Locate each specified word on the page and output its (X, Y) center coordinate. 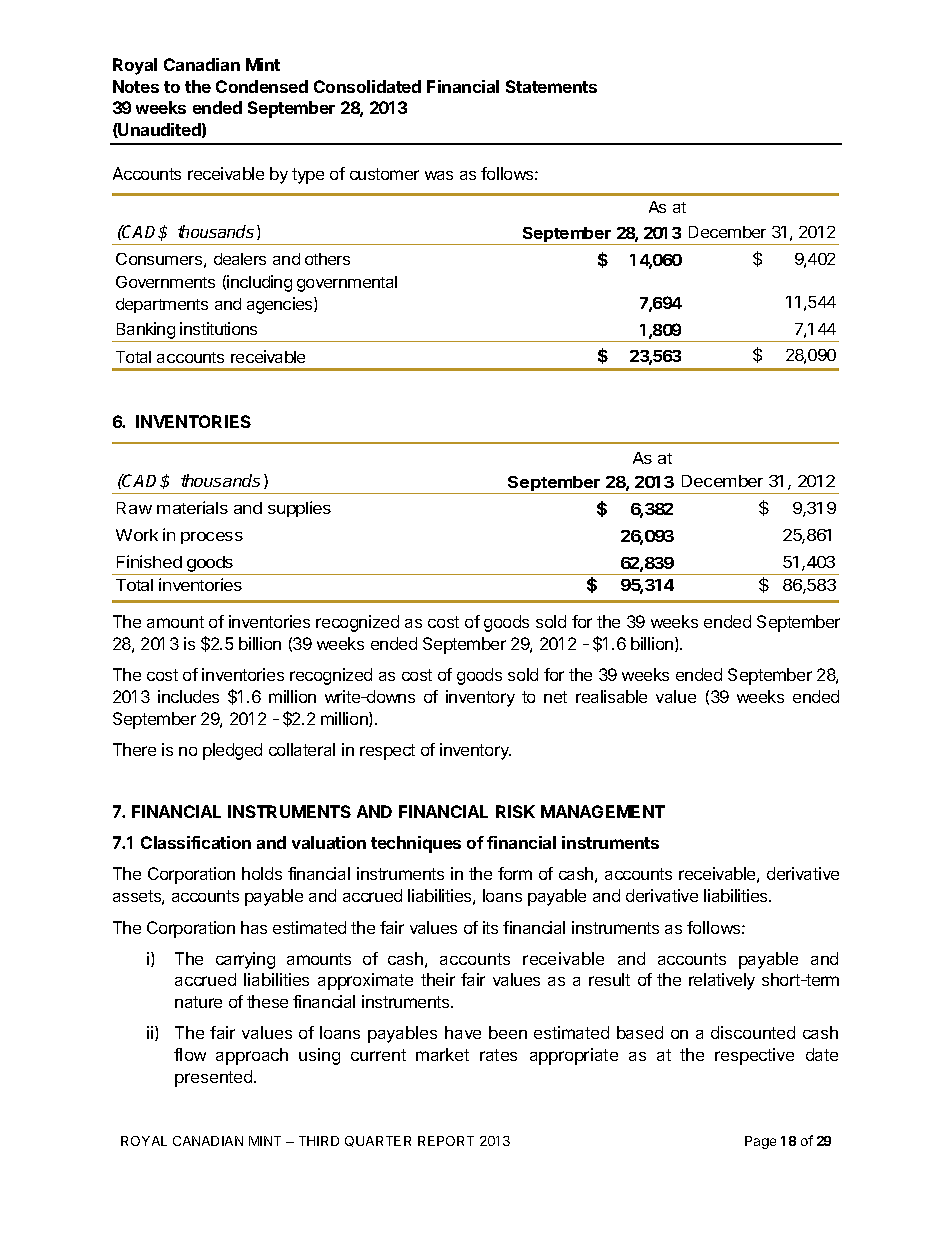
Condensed (262, 86)
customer (384, 174)
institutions (218, 328)
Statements (551, 86)
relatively (722, 981)
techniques (416, 844)
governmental (347, 284)
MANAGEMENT (603, 811)
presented (215, 1078)
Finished (149, 561)
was (439, 175)
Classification (196, 842)
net (555, 697)
